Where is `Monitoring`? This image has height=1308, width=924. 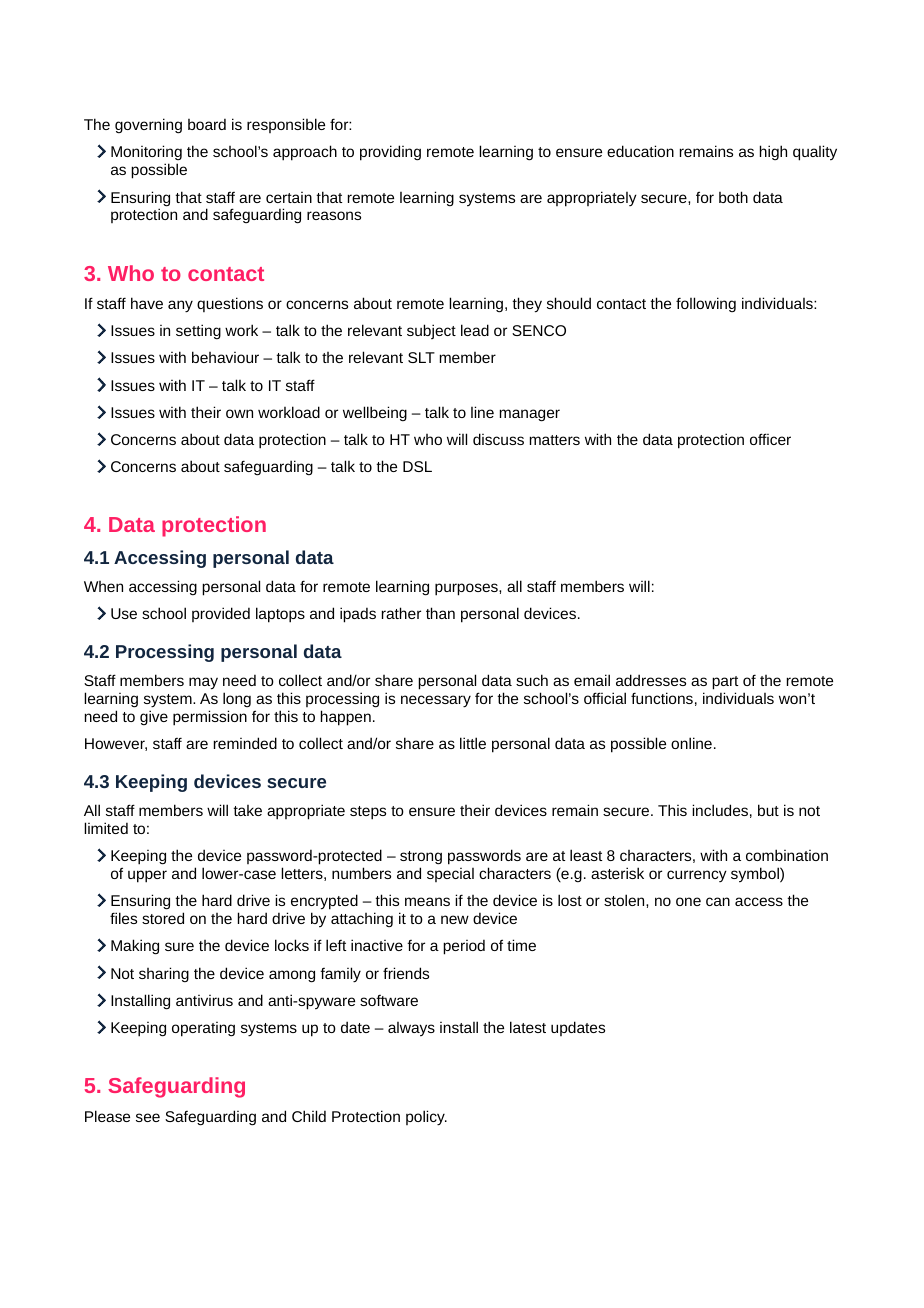 Monitoring is located at coordinates (146, 154).
